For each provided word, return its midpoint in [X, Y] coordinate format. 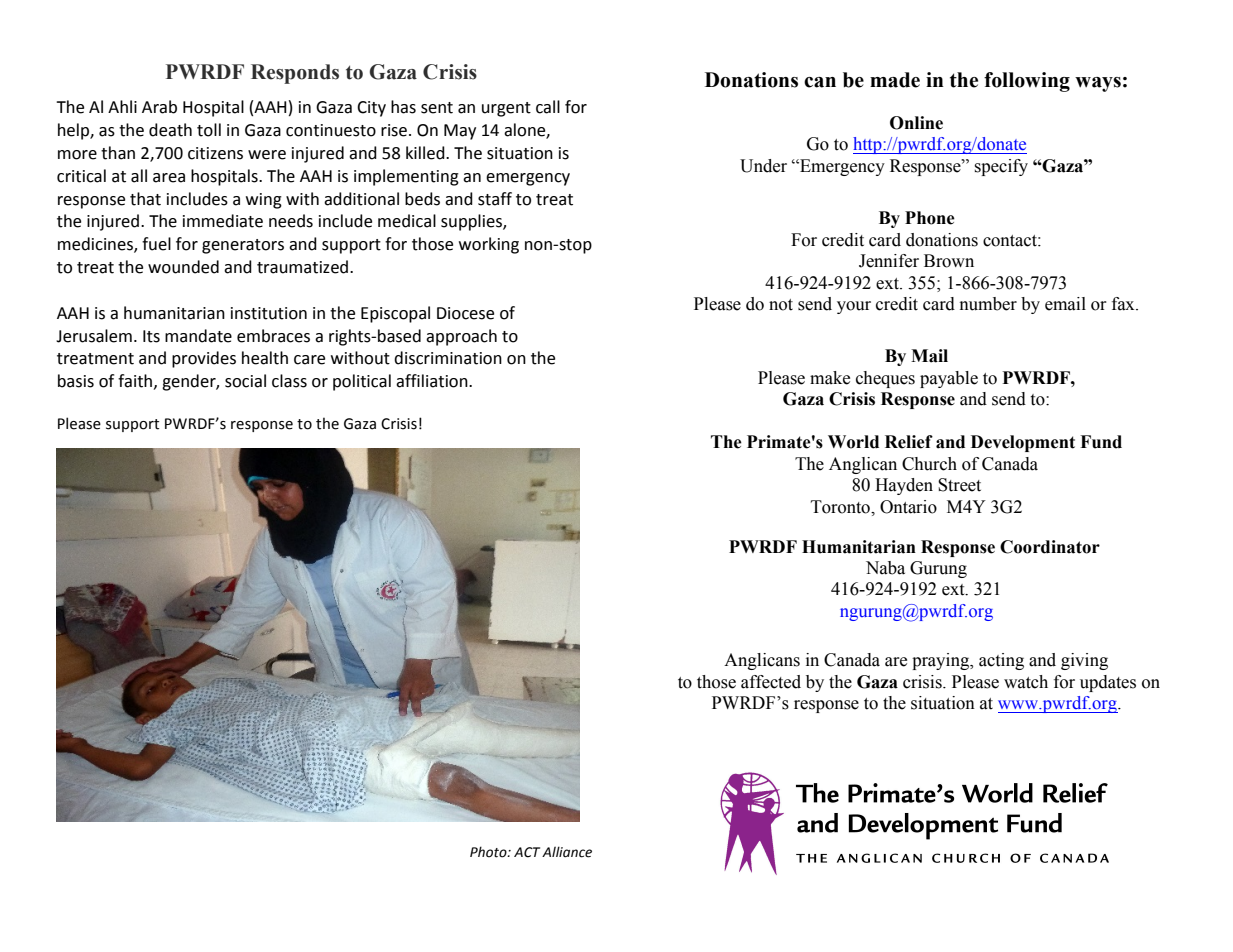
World [853, 442]
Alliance [567, 852]
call [548, 107]
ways [1098, 84]
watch [1026, 682]
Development [1023, 443]
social [245, 381]
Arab [159, 107]
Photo [489, 852]
